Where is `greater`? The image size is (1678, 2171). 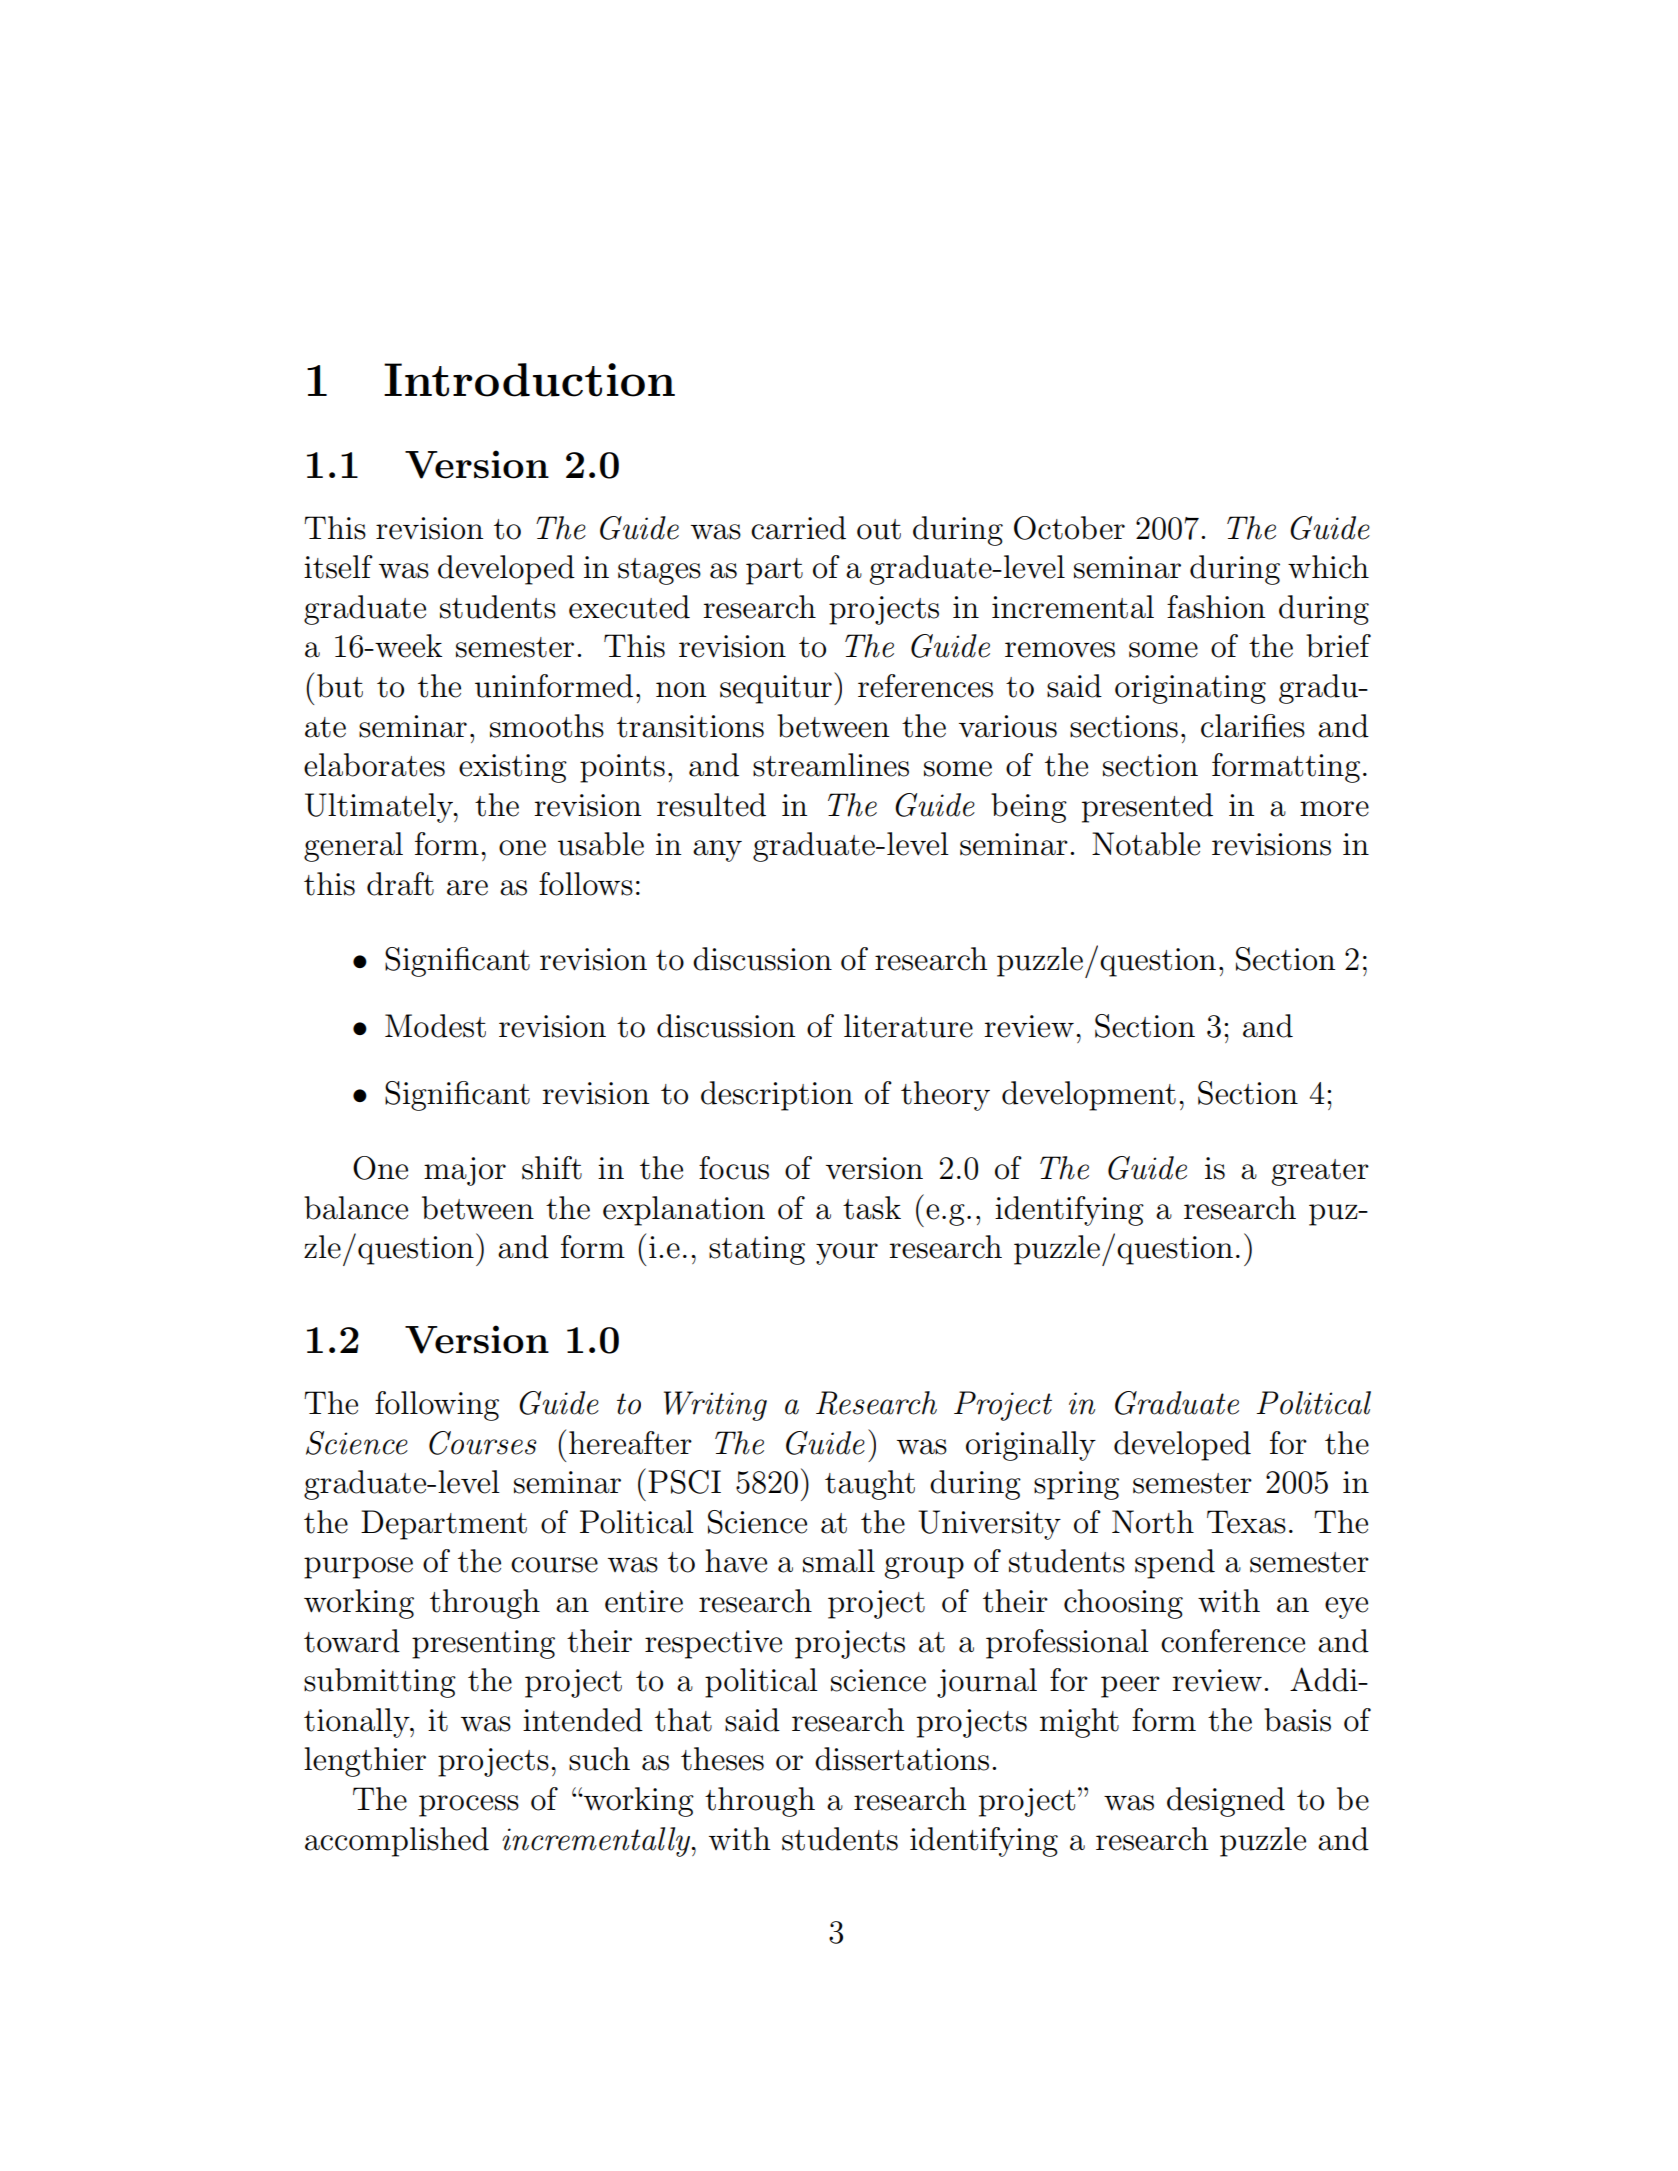 greater is located at coordinates (1320, 1172).
